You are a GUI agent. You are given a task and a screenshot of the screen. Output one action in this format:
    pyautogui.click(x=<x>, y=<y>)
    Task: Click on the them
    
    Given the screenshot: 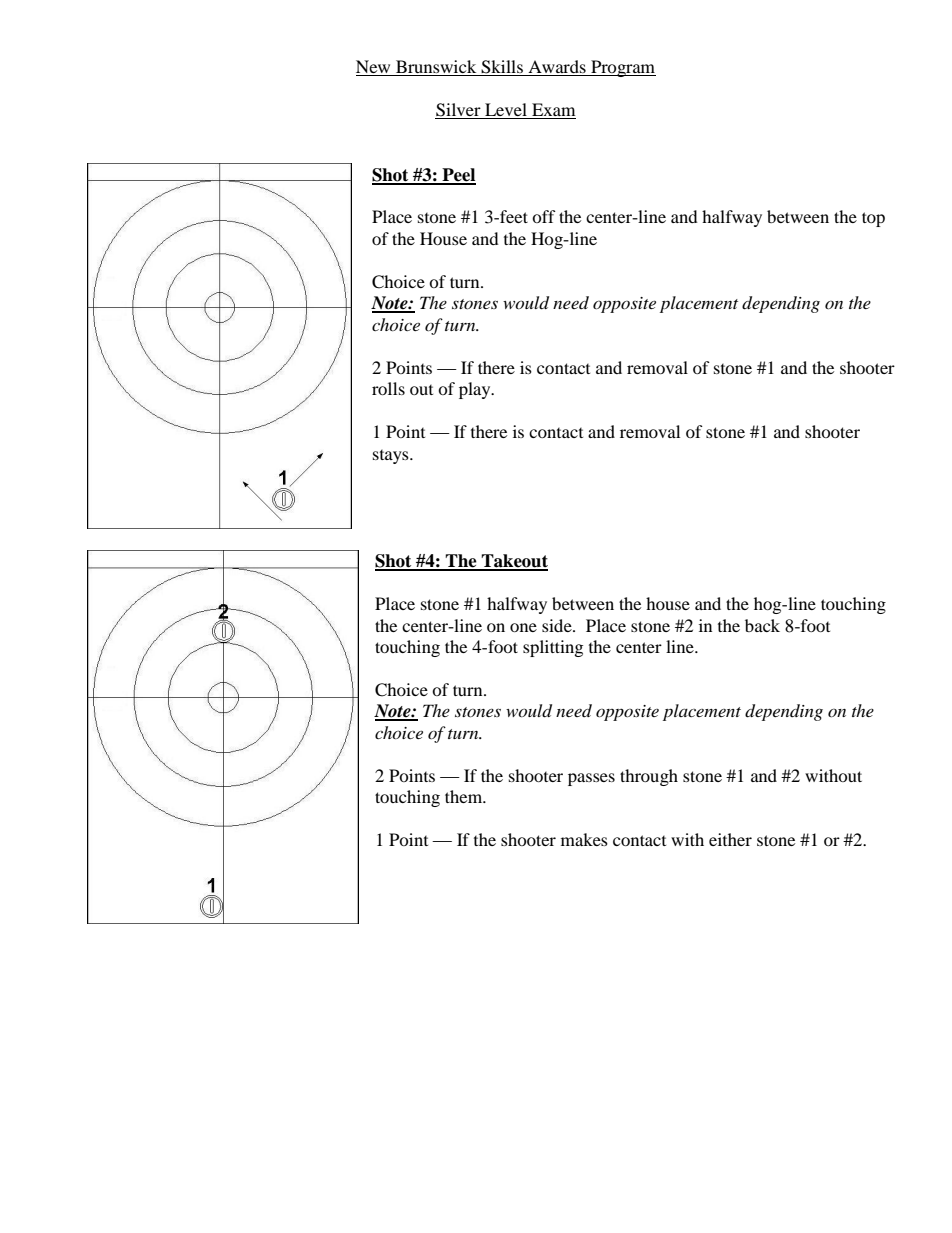 What is the action you would take?
    pyautogui.click(x=465, y=796)
